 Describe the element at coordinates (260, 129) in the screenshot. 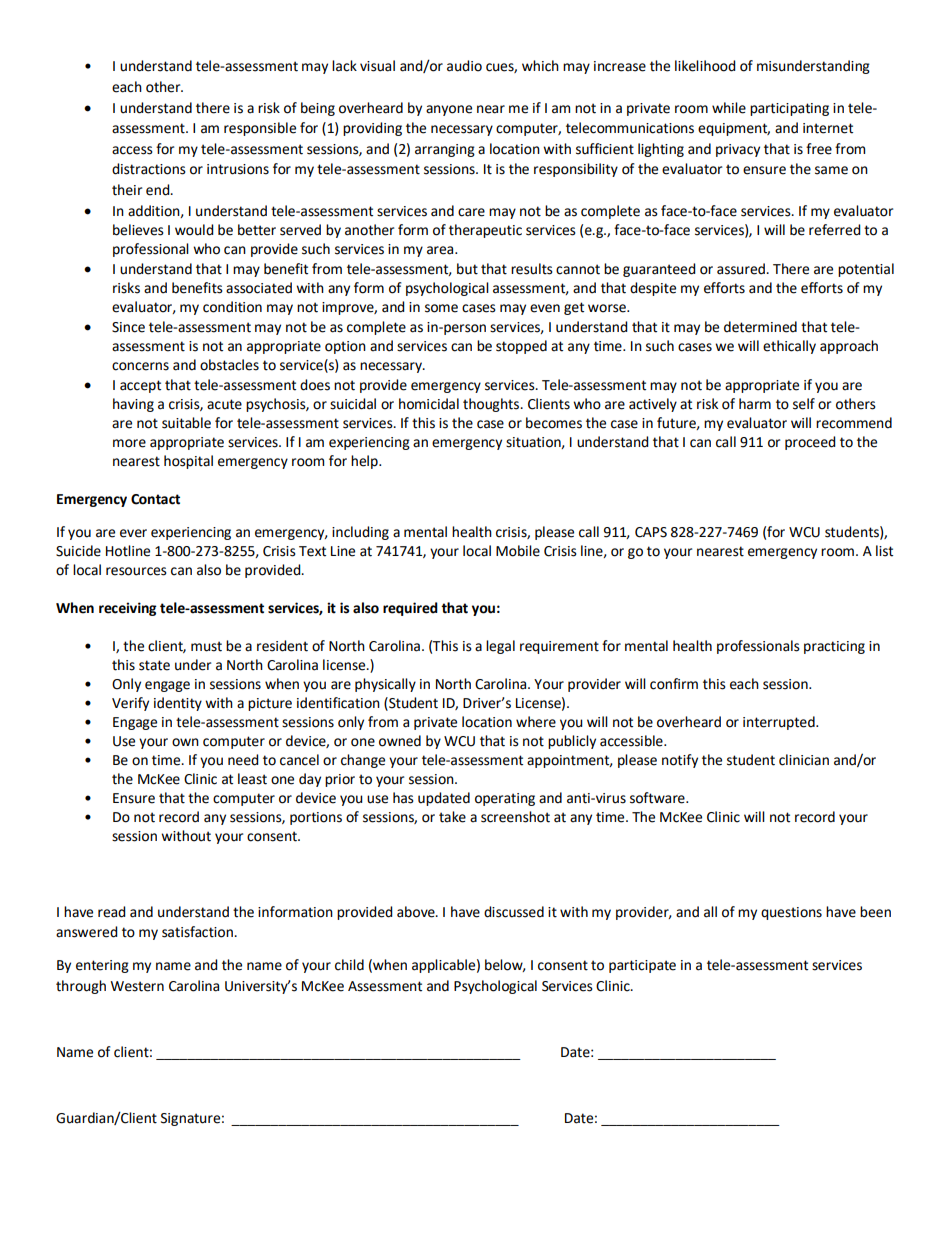

I see `responsible` at that location.
